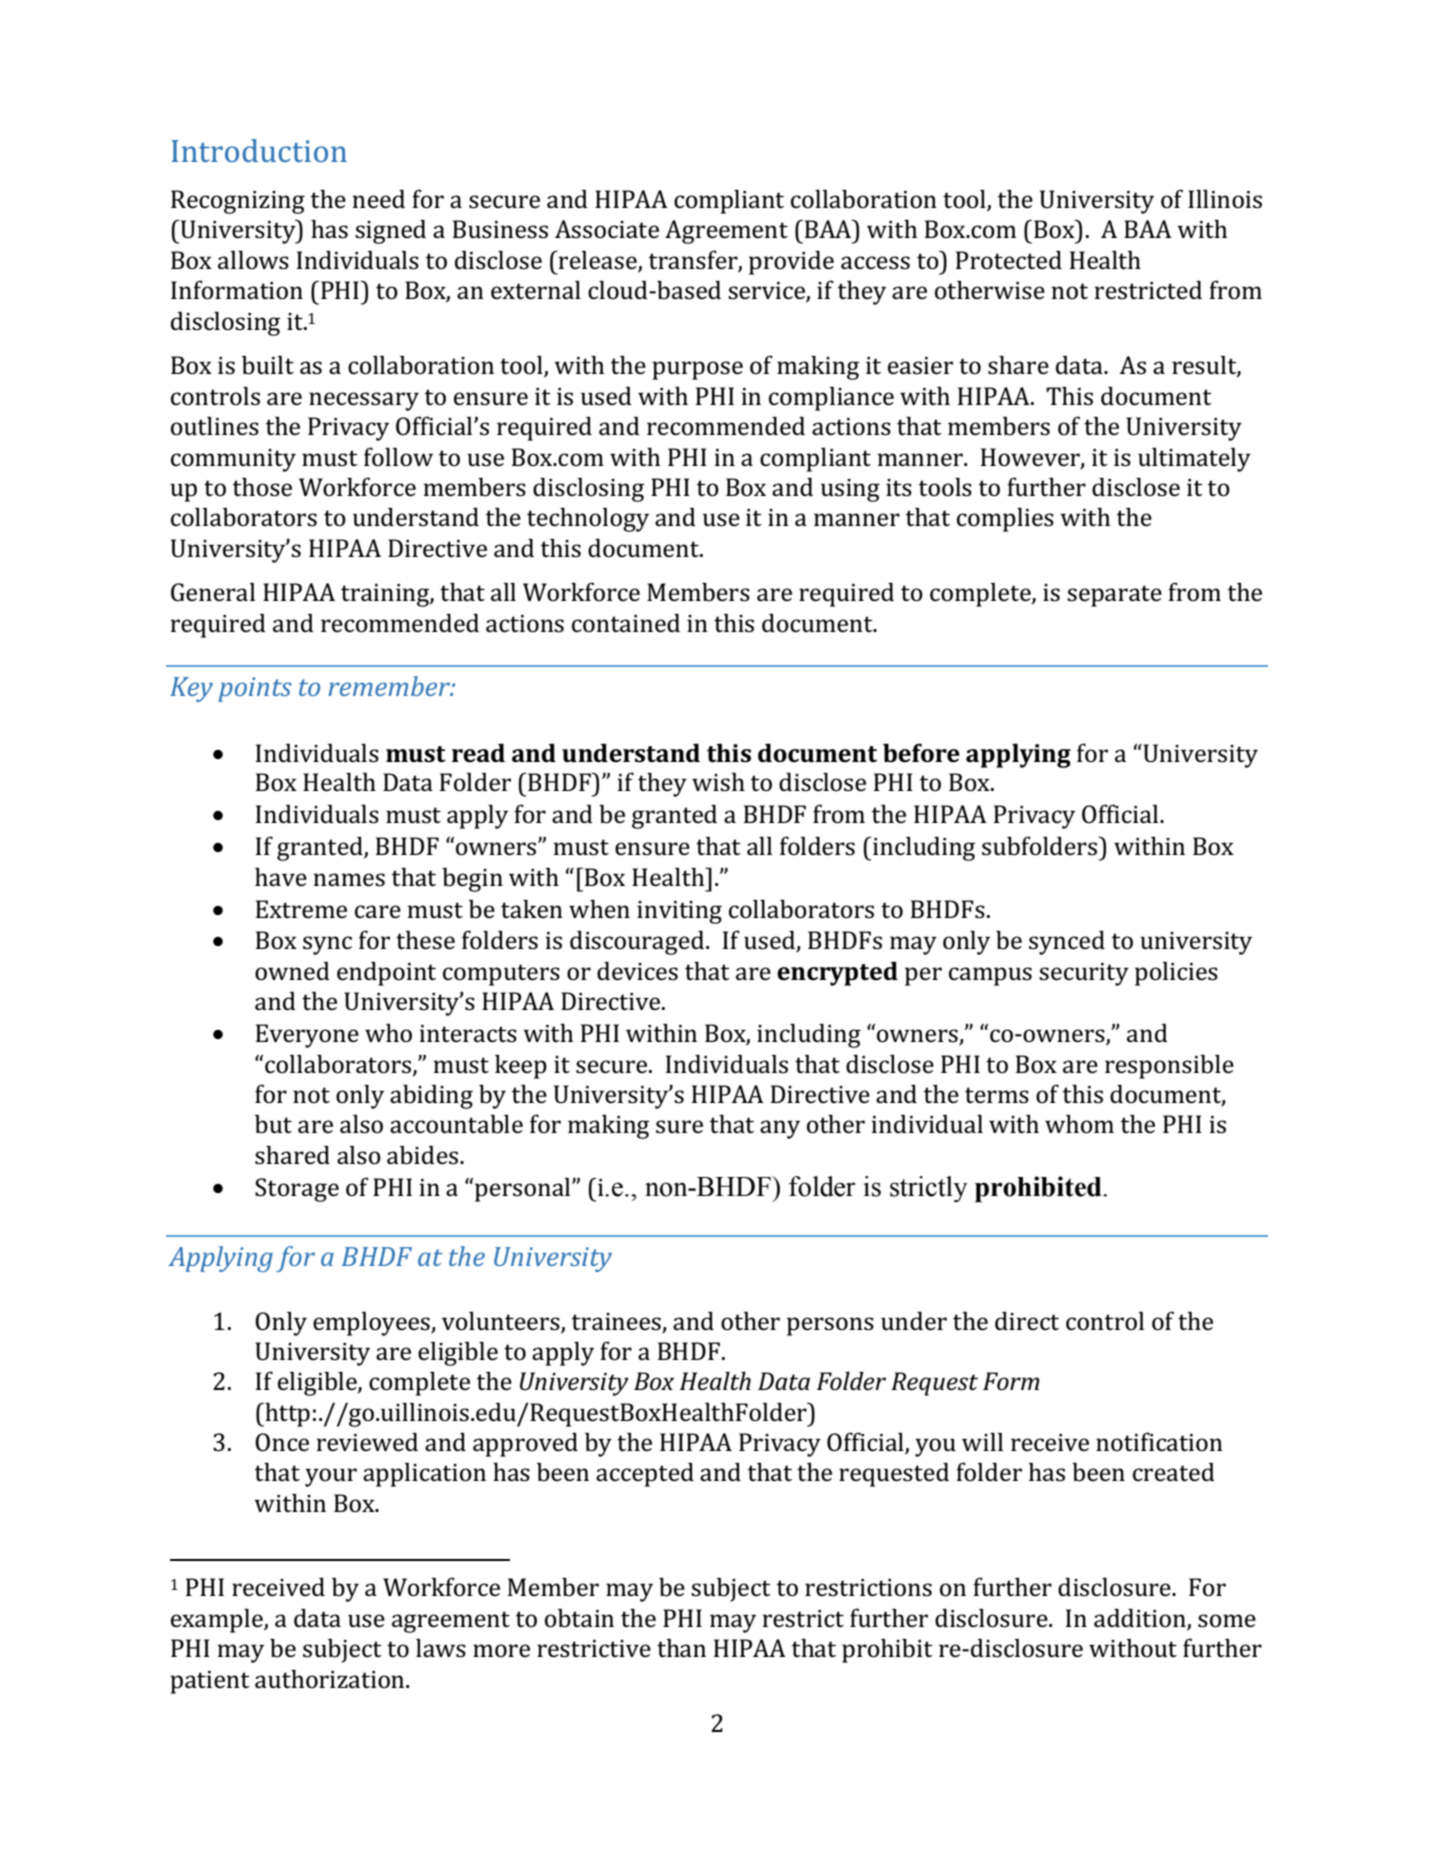 The height and width of the image is (1867, 1443). What do you see at coordinates (679, 912) in the image?
I see `inviting` at bounding box center [679, 912].
